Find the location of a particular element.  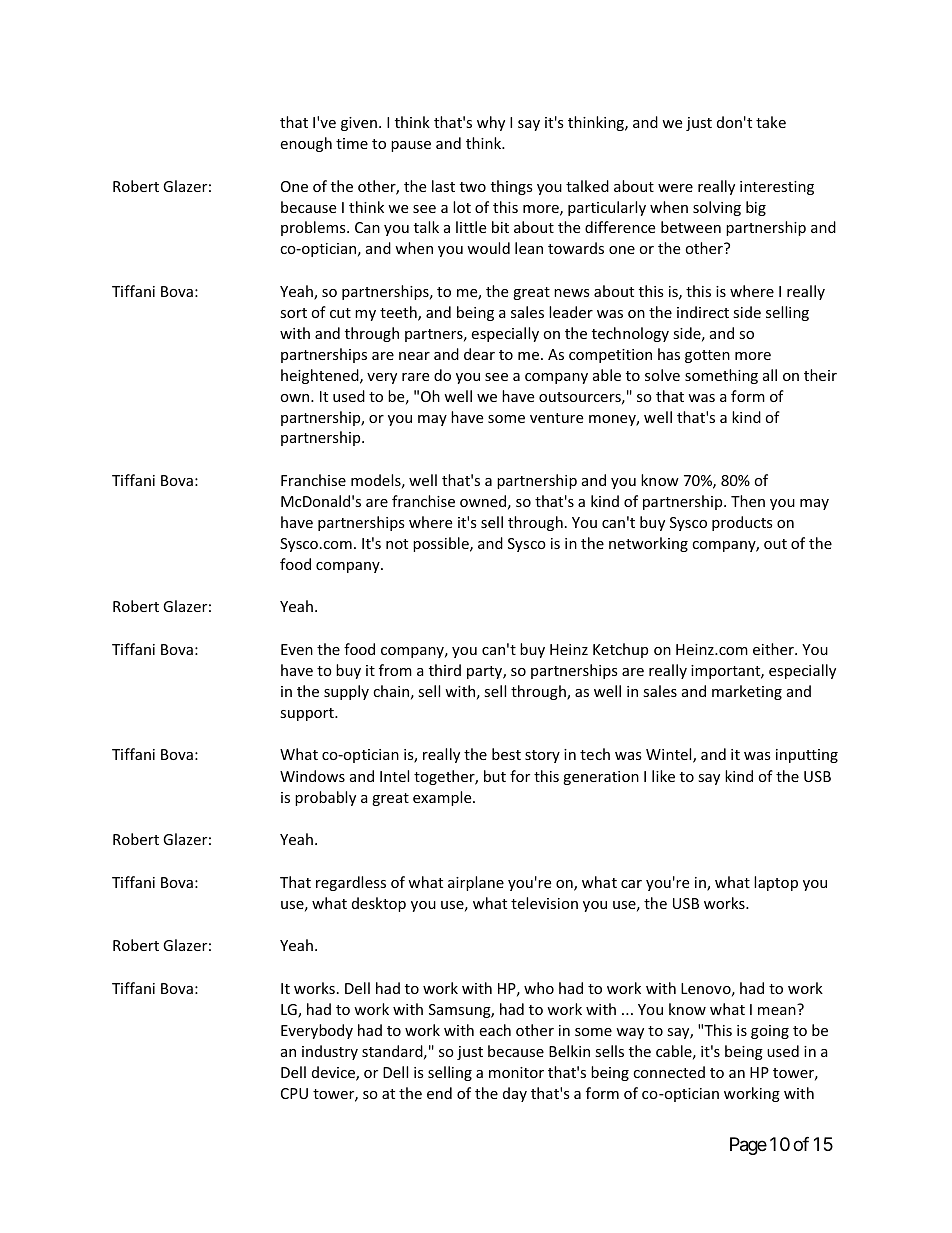

either is located at coordinates (774, 649).
